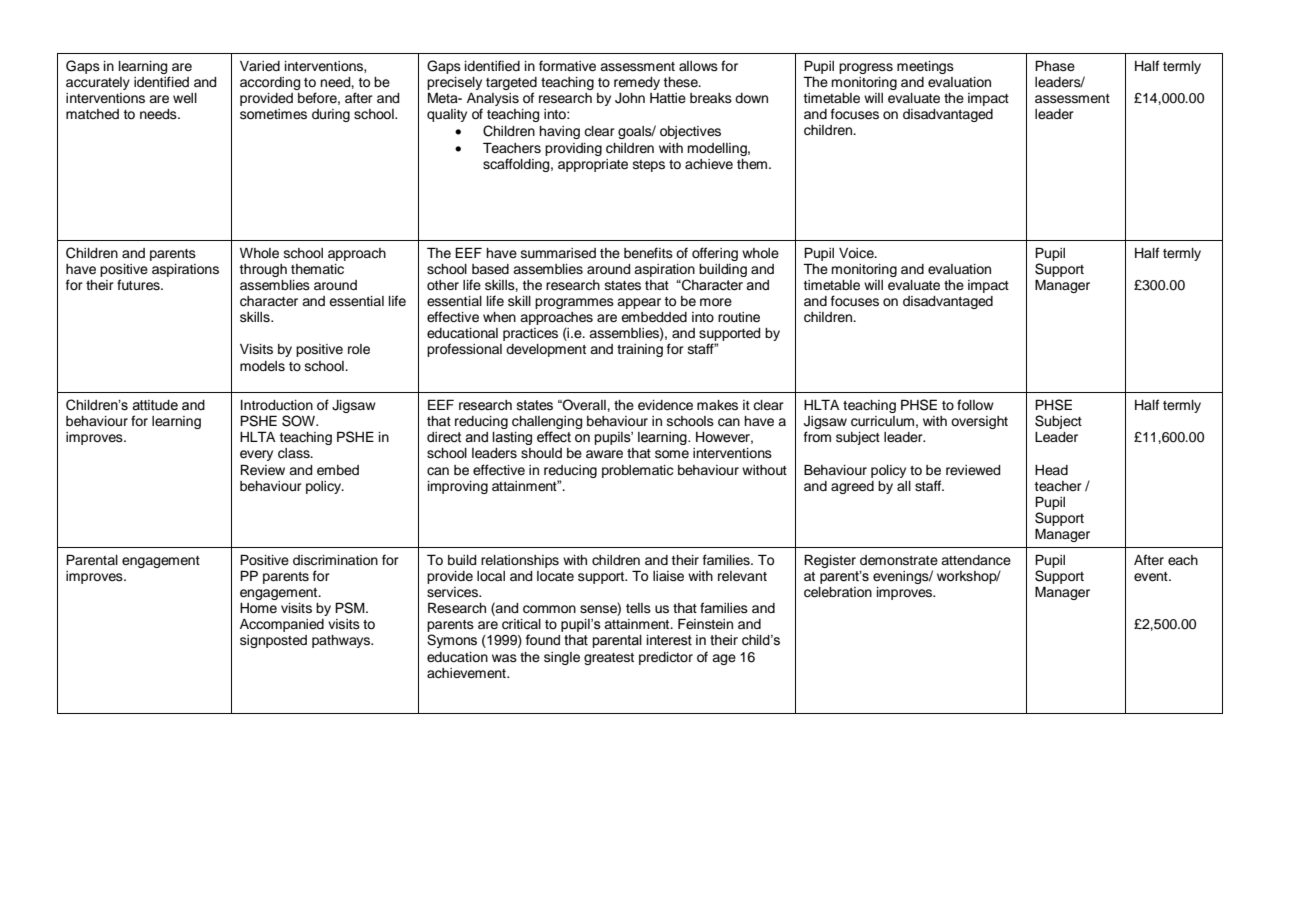 The width and height of the image is (1308, 924). I want to click on Phase, so click(1055, 65).
